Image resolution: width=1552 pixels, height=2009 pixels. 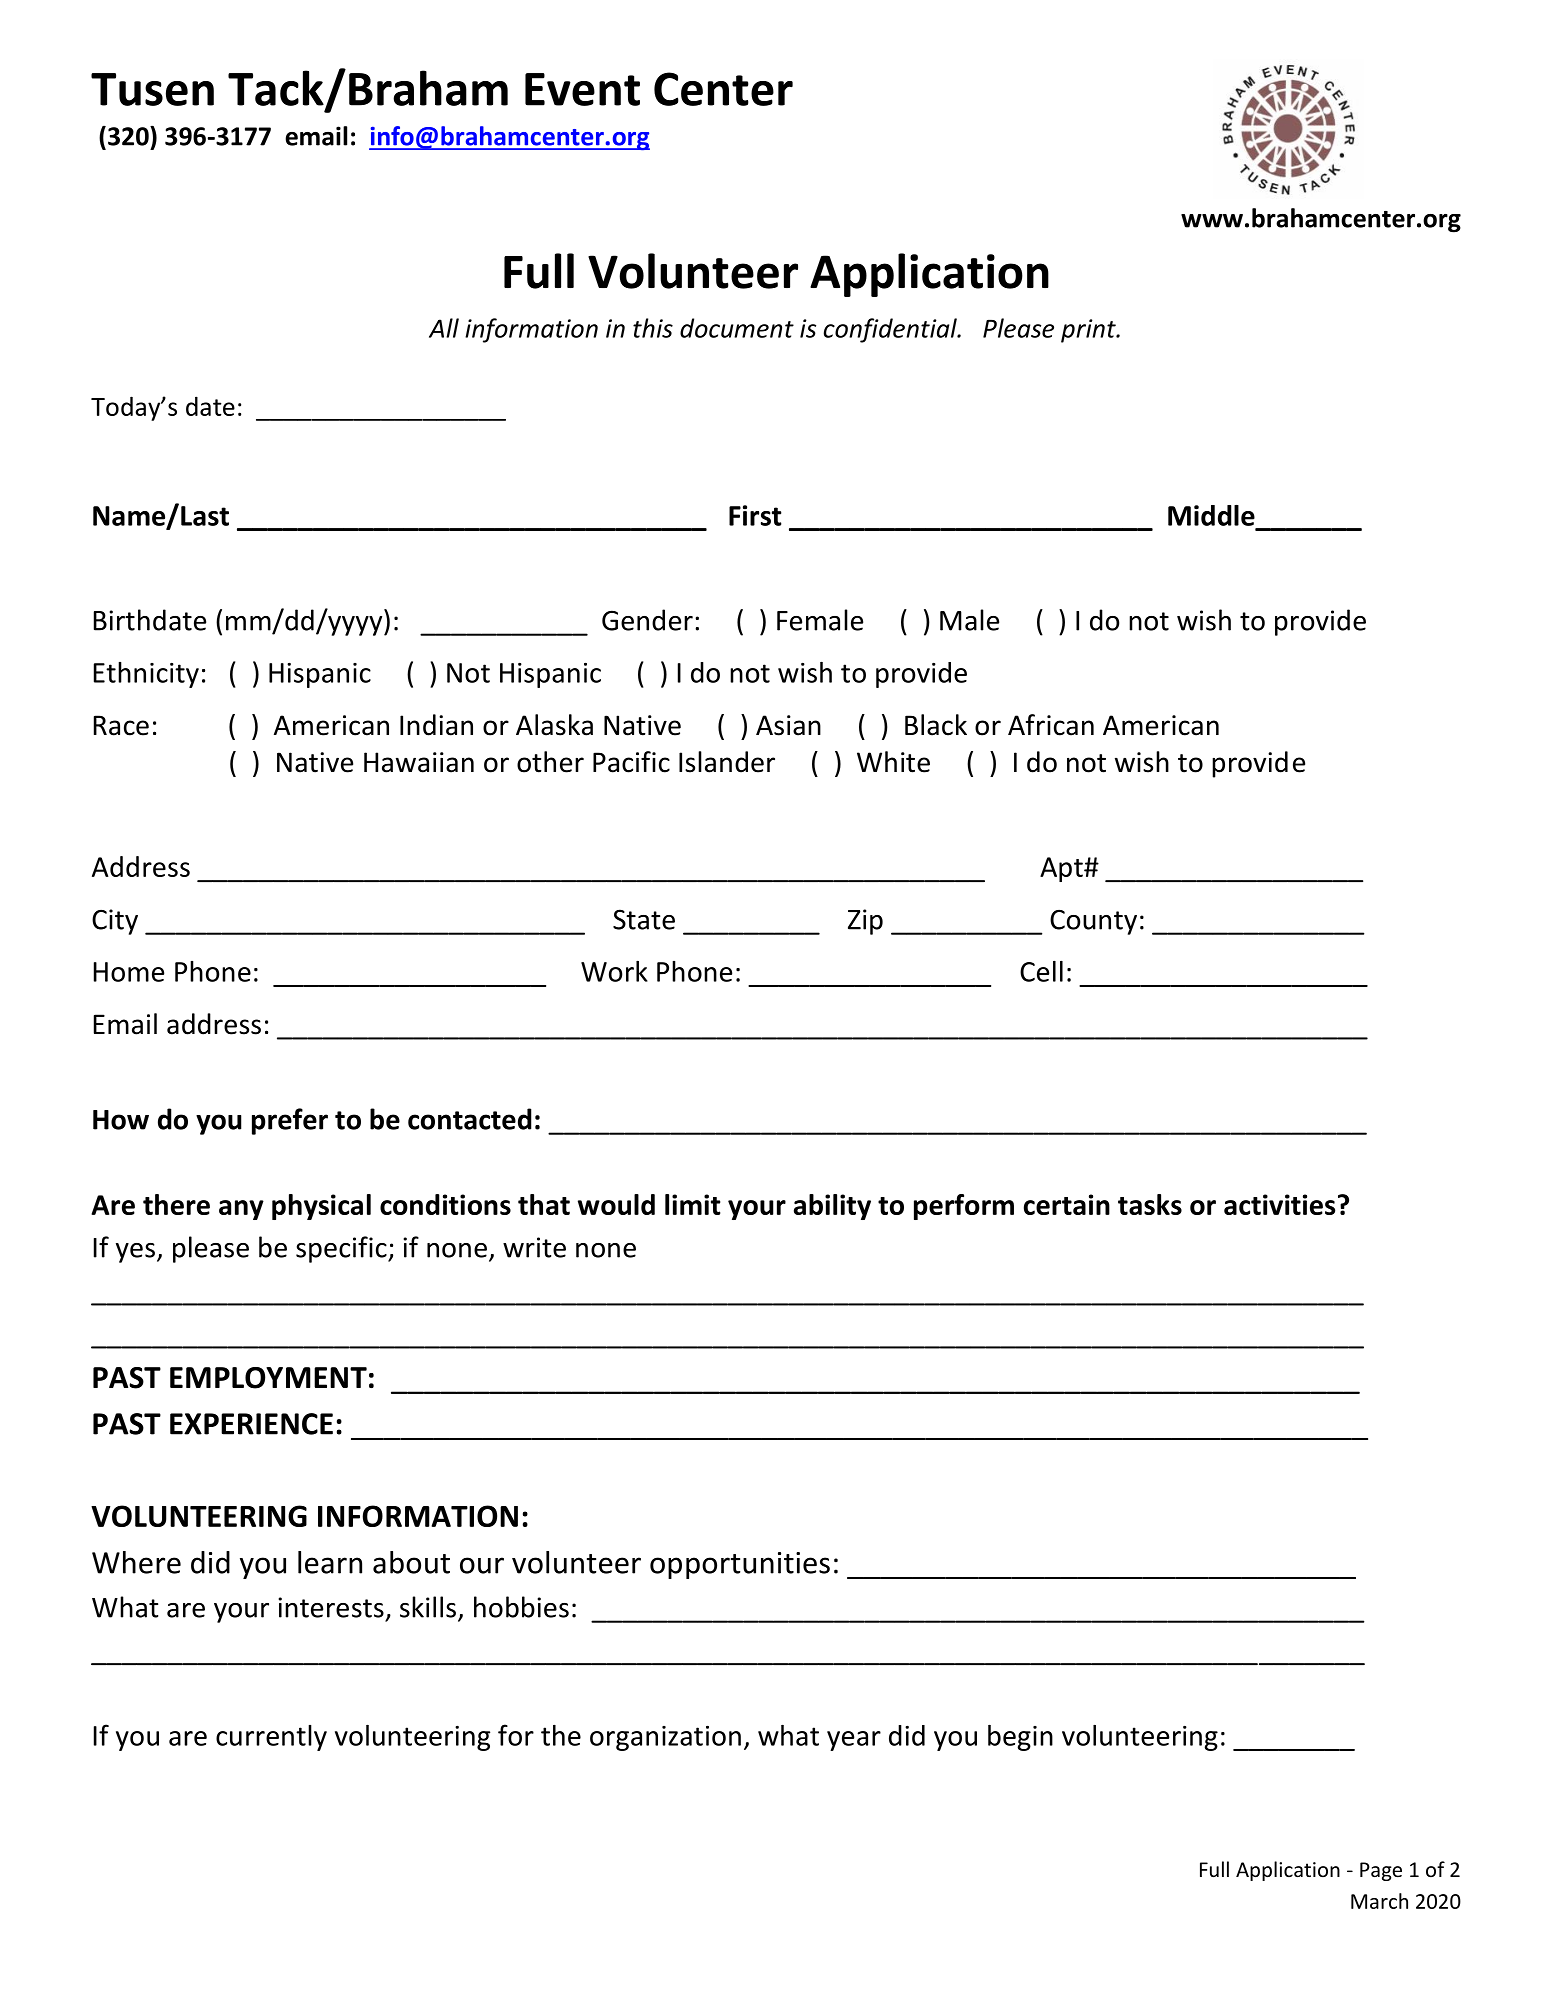 I want to click on Event, so click(x=582, y=89).
